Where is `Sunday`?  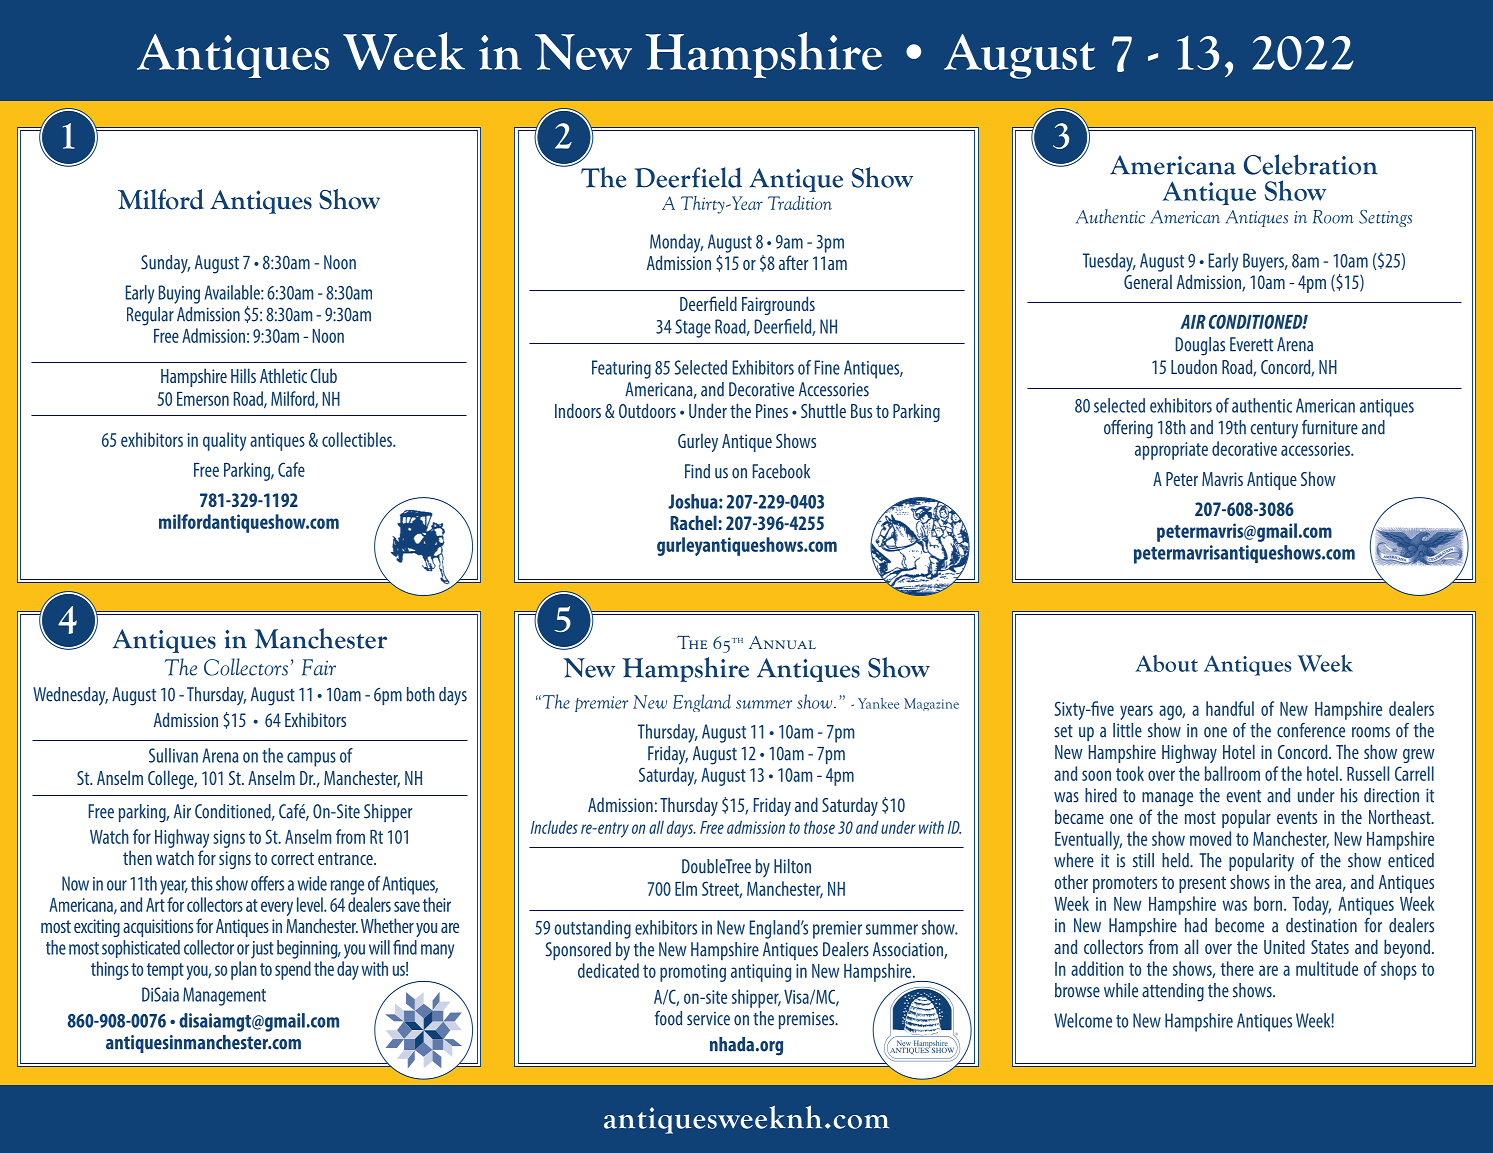
Sunday is located at coordinates (165, 264).
